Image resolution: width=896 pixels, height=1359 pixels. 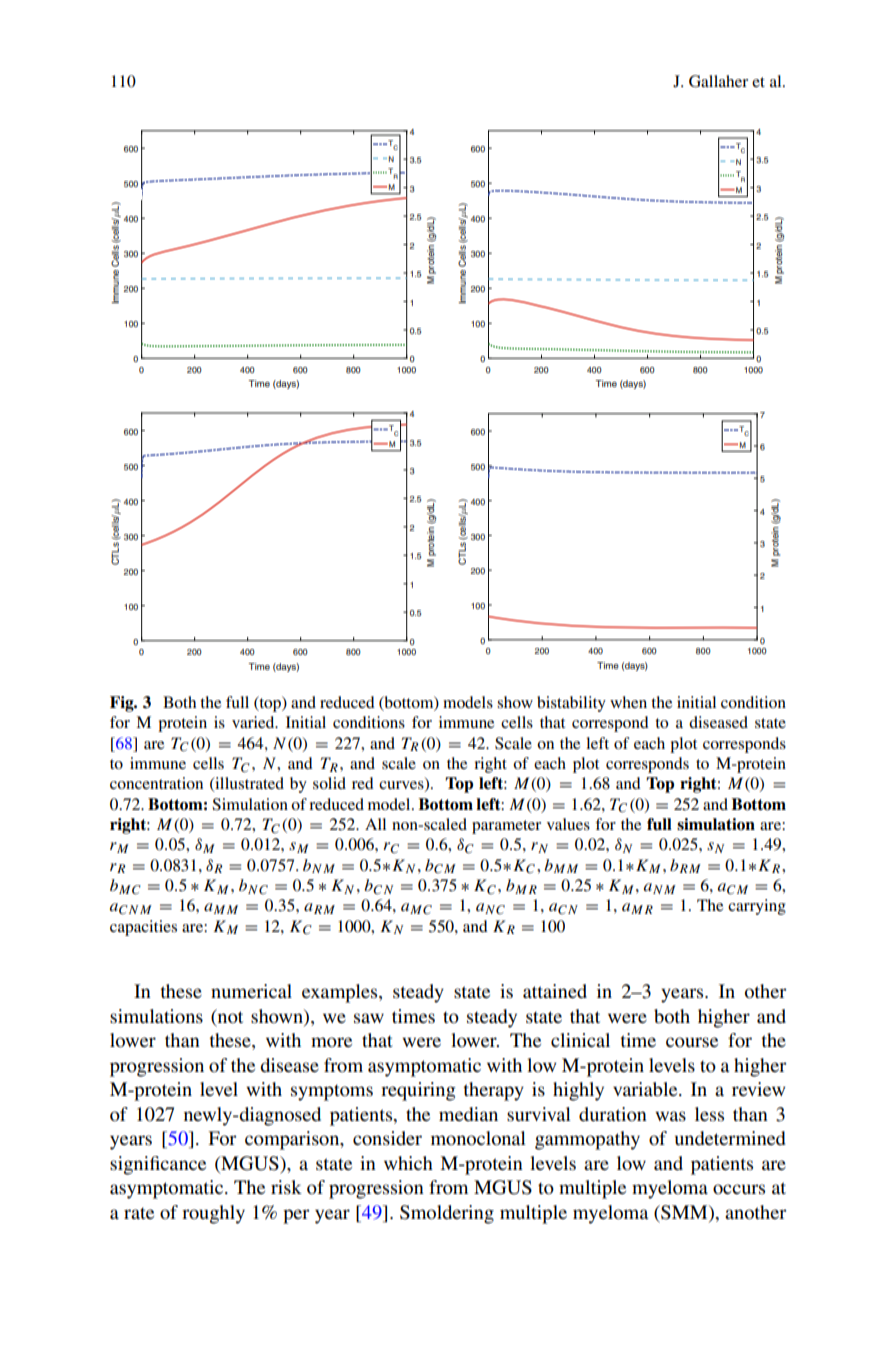 I want to click on examples, so click(x=341, y=993).
